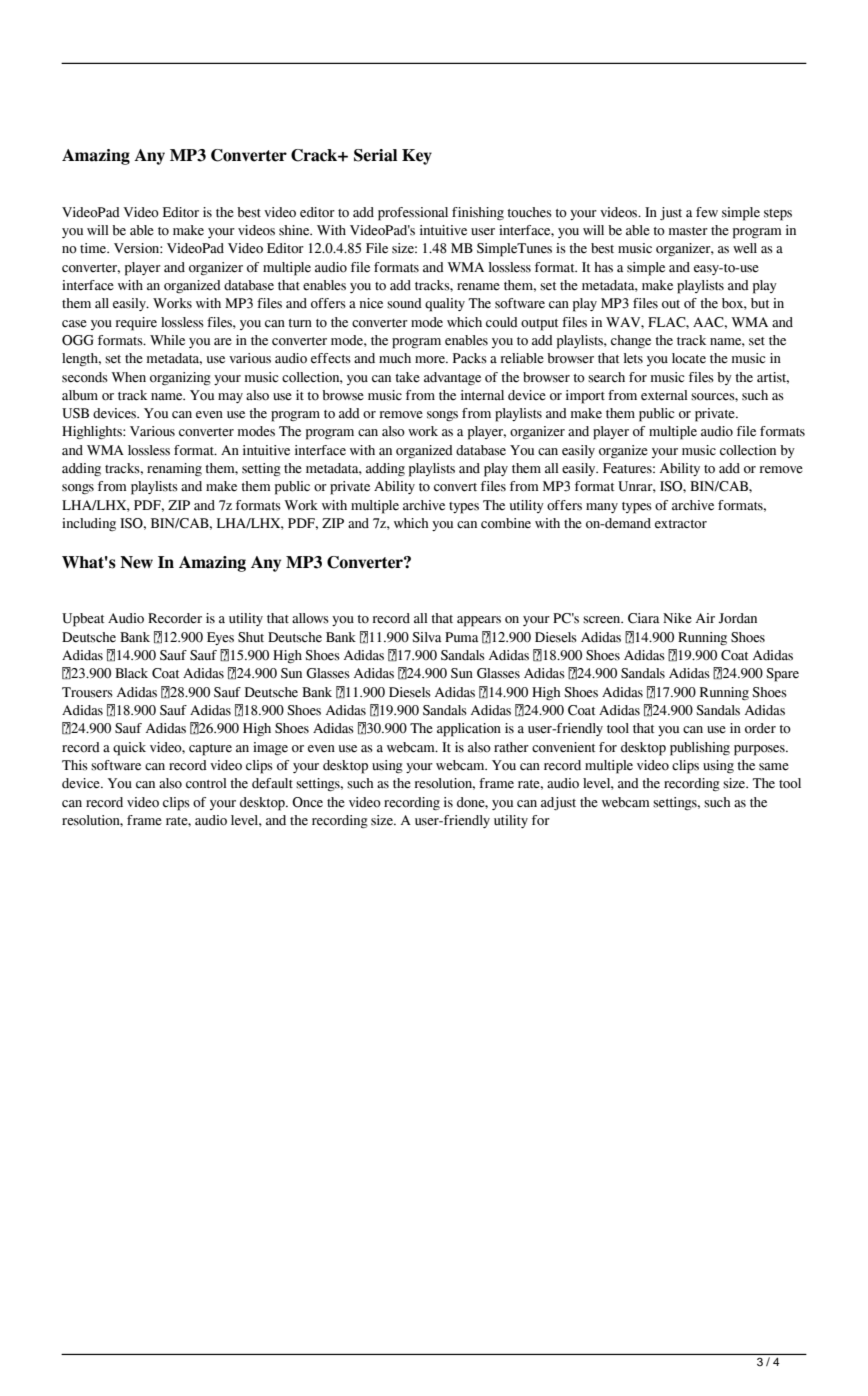  What do you see at coordinates (417, 157) in the screenshot?
I see `Key` at bounding box center [417, 157].
